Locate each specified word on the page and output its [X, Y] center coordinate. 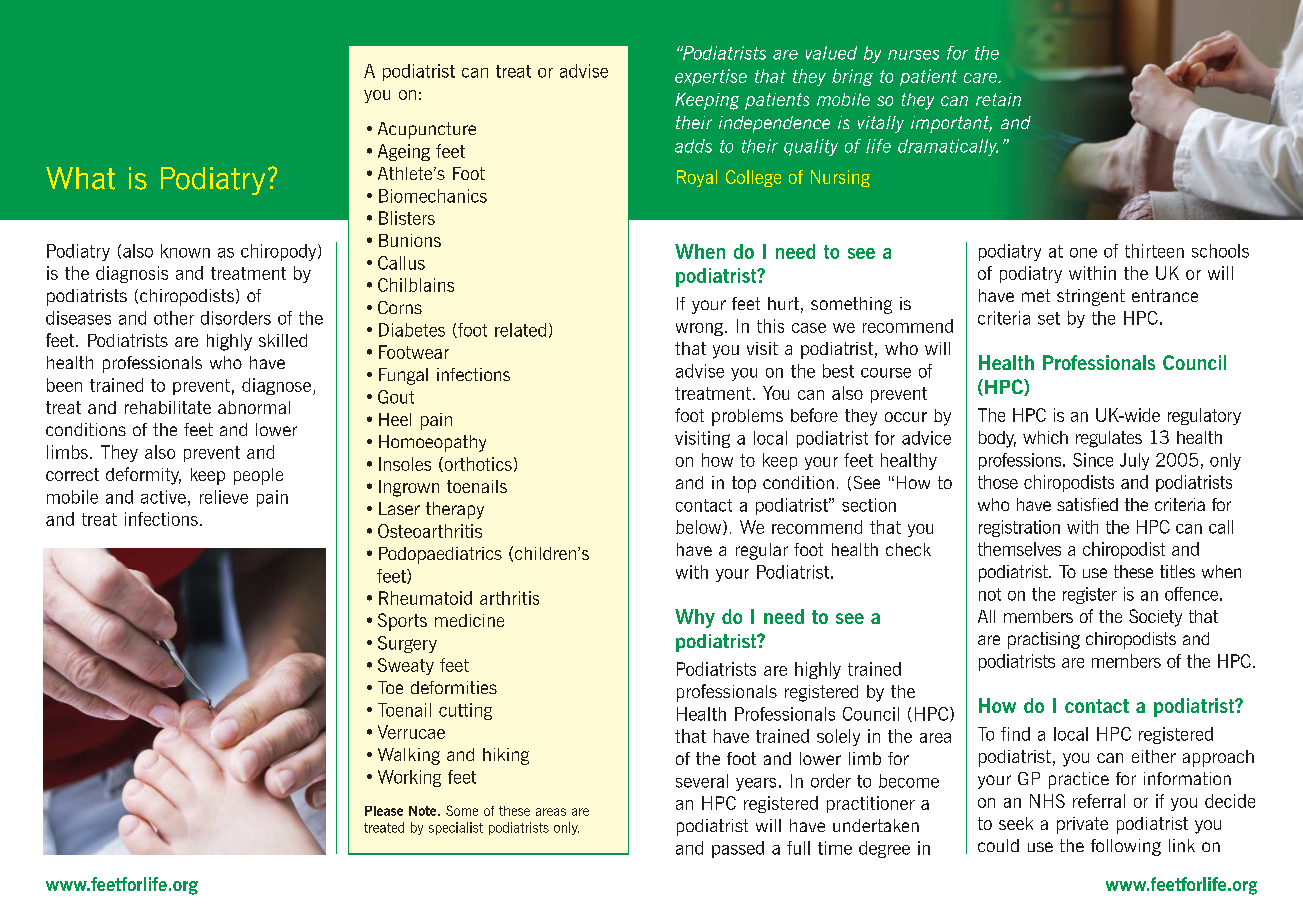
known [185, 251]
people [258, 476]
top [744, 484]
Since [1093, 460]
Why [695, 618]
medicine [469, 620]
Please [384, 811]
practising [1044, 640]
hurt [783, 303]
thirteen [1154, 251]
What [80, 178]
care [981, 78]
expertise [711, 77]
